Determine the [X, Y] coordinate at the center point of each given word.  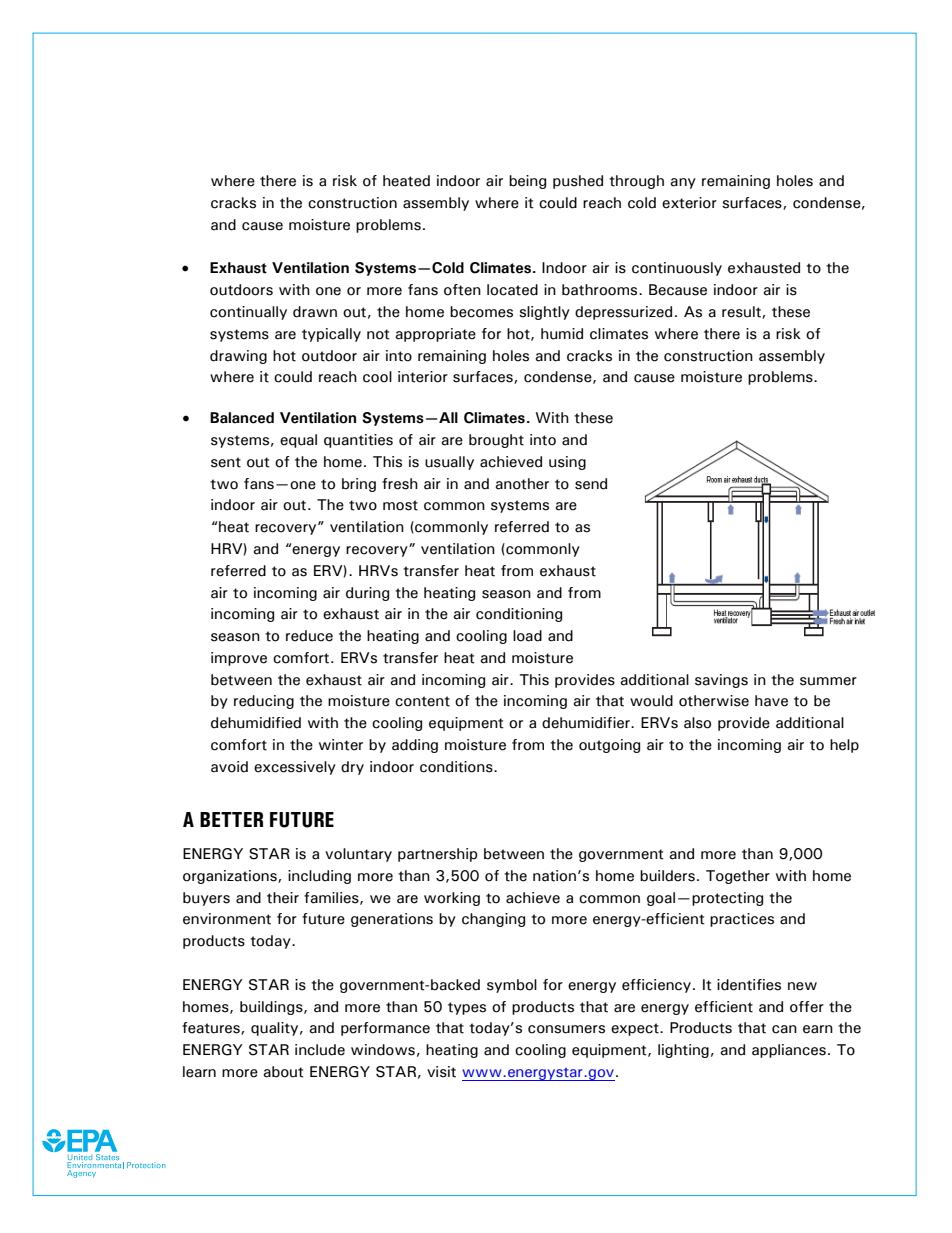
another [522, 484]
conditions [457, 767]
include [320, 1050]
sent [226, 462]
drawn [315, 312]
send [591, 484]
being [527, 182]
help [844, 746]
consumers [566, 1029]
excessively [295, 768]
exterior [689, 203]
